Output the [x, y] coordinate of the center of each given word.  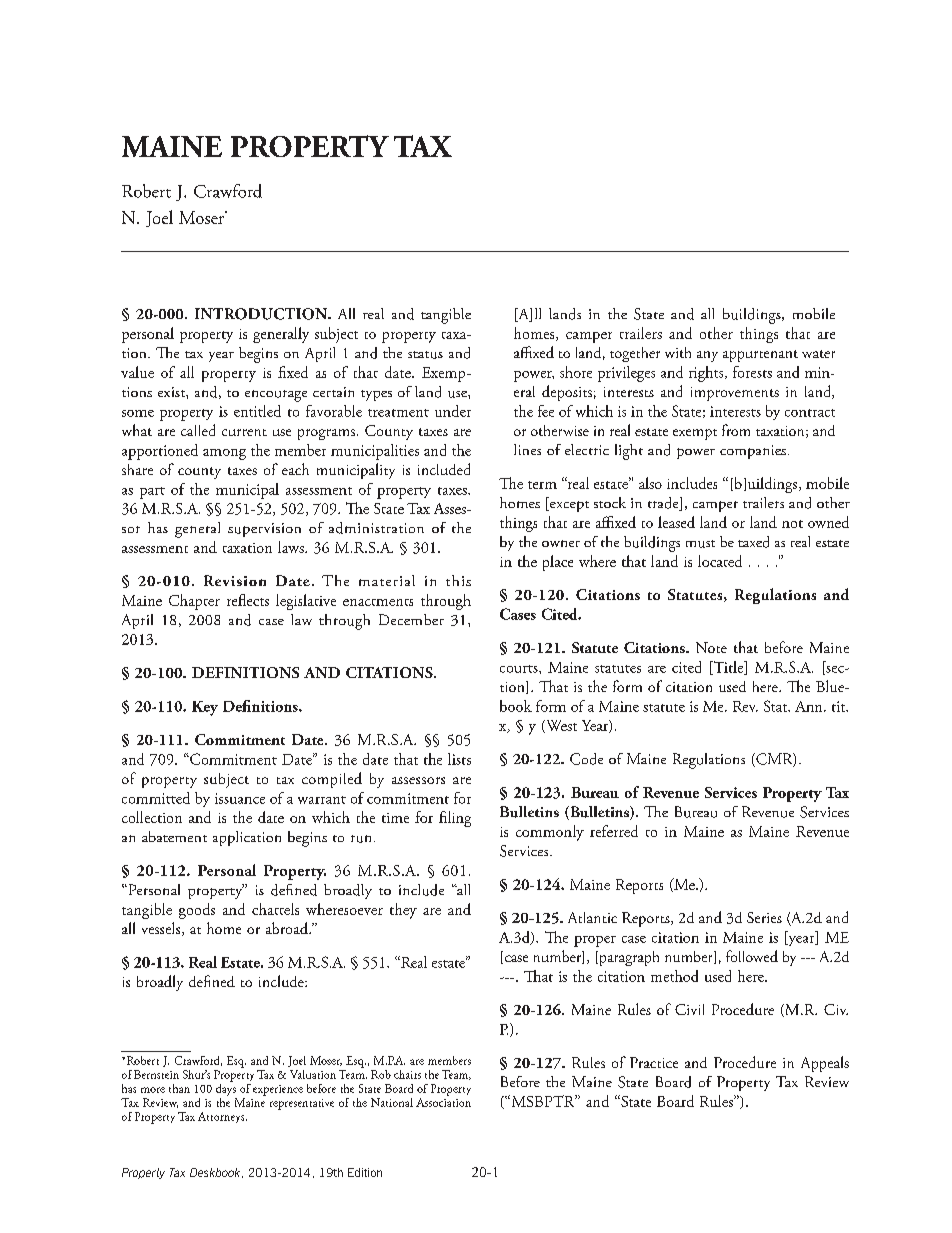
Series [764, 917]
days [226, 1088]
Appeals [825, 1064]
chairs [407, 1074]
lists [459, 759]
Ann [810, 706]
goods [197, 911]
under [453, 411]
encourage [276, 396]
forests [752, 372]
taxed [753, 542]
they [403, 911]
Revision [235, 580]
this [458, 580]
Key [205, 708]
